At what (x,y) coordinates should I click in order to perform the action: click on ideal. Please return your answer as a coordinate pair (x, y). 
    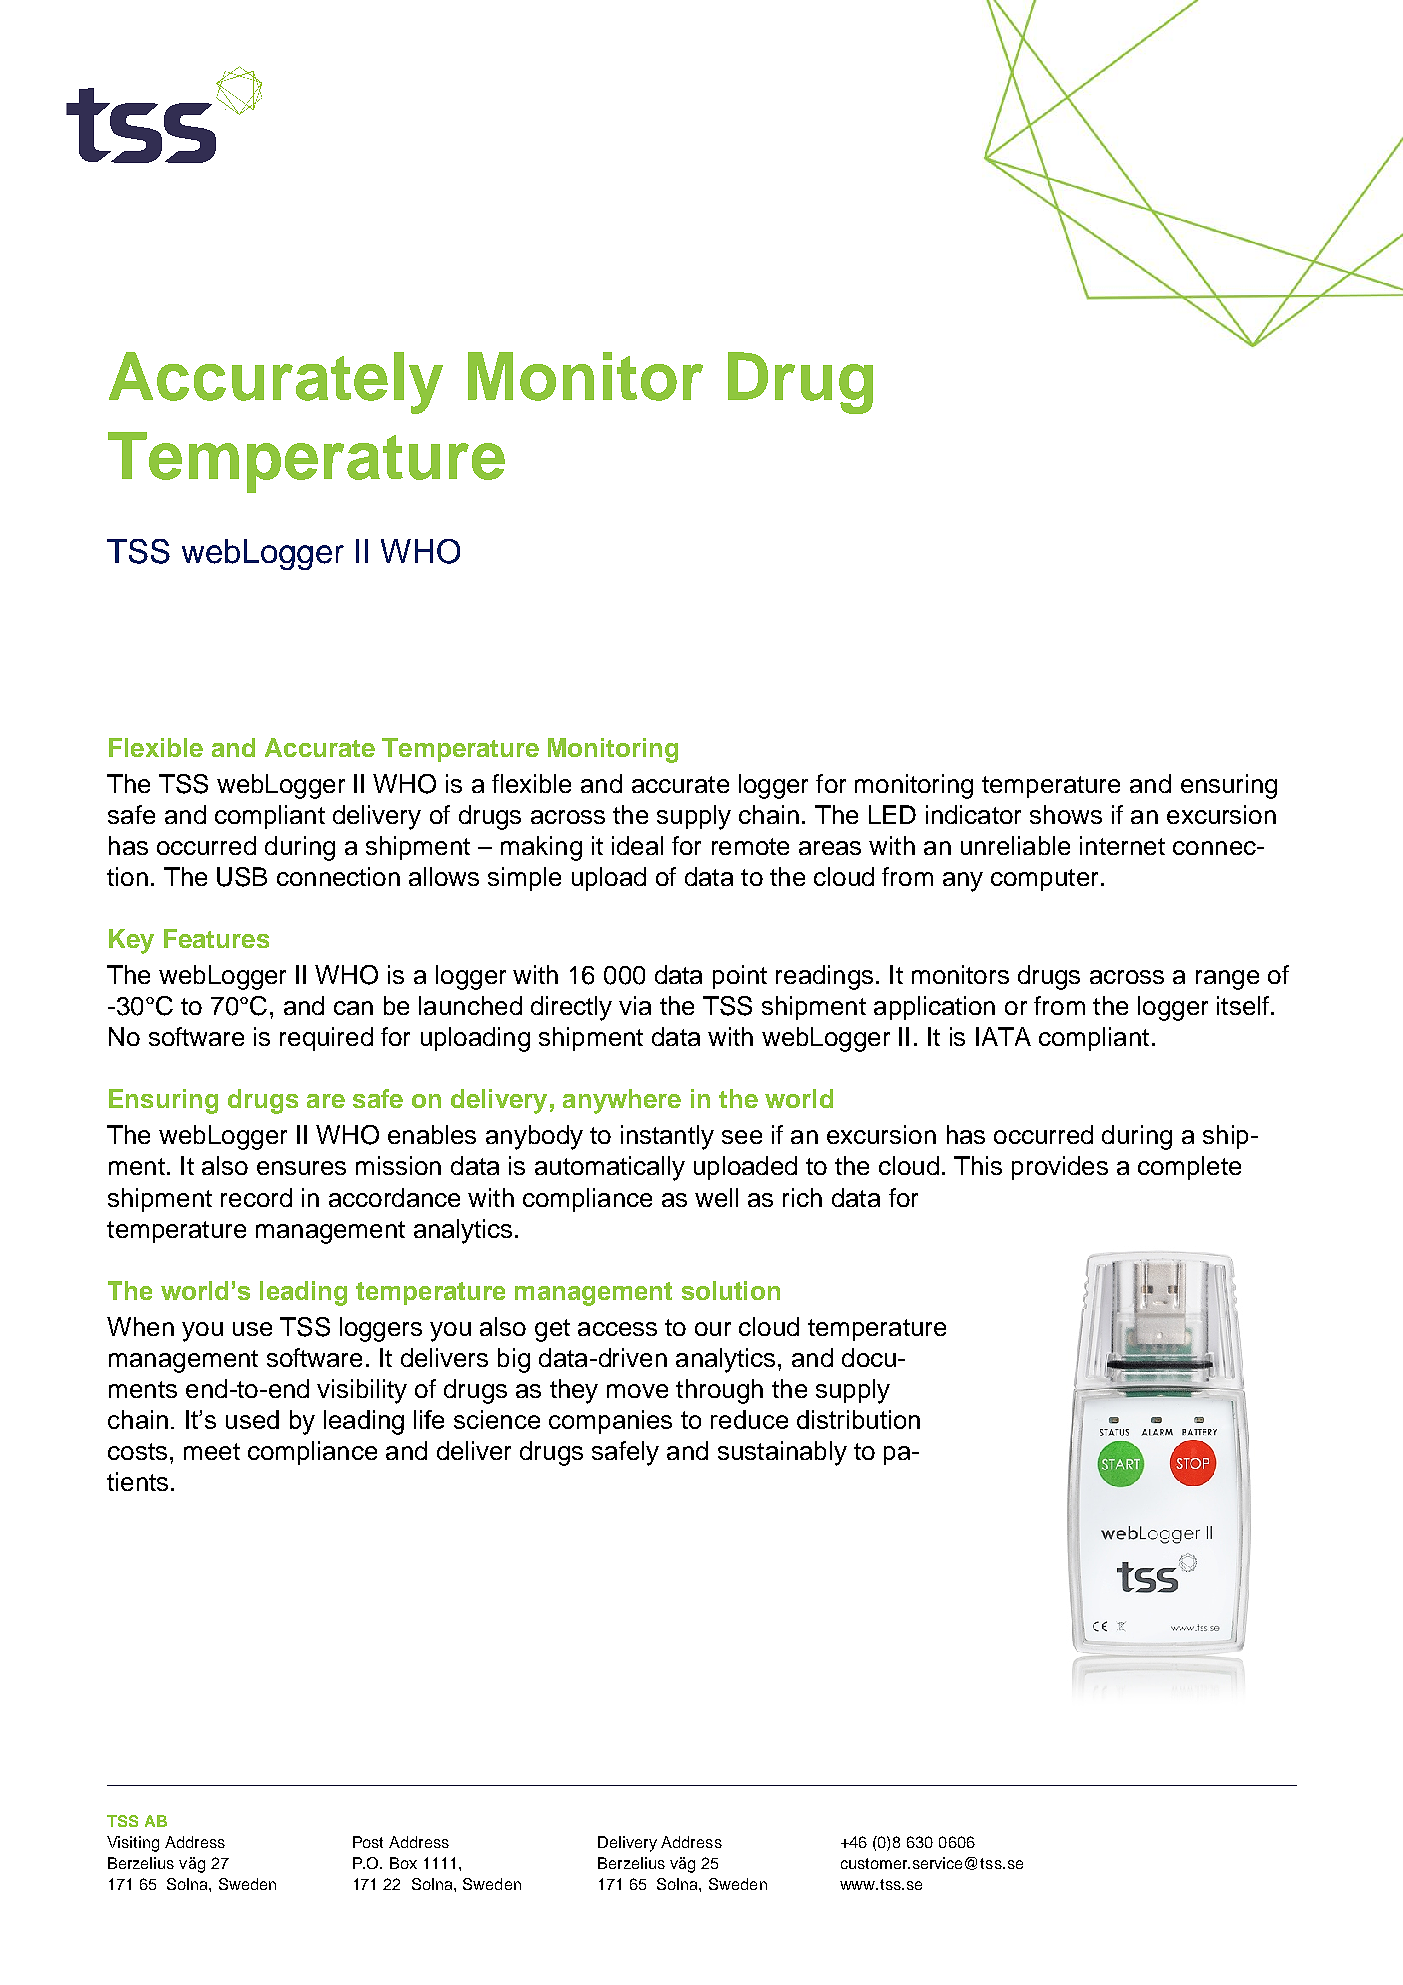
    Looking at the image, I should click on (637, 845).
